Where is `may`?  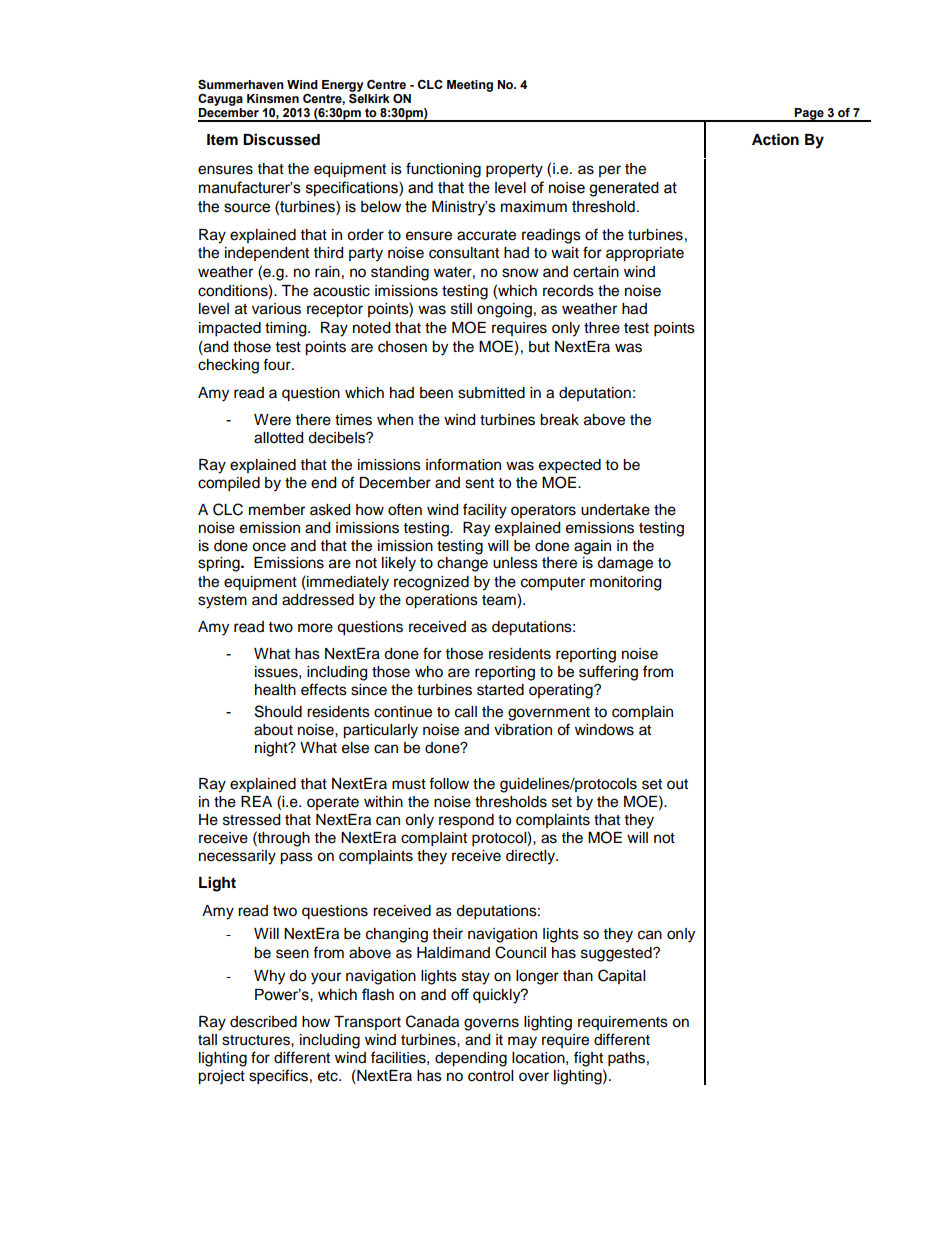 may is located at coordinates (522, 1042).
